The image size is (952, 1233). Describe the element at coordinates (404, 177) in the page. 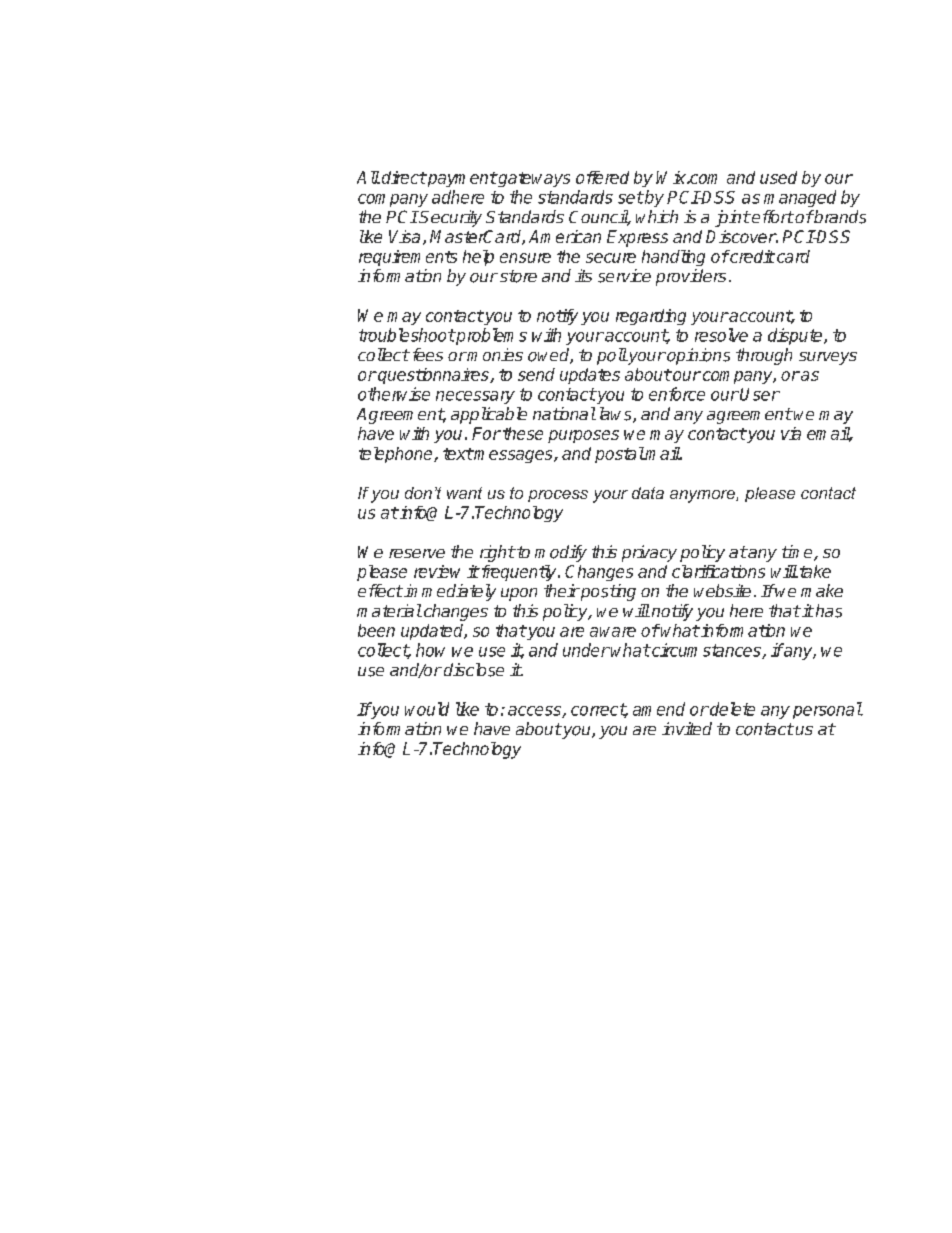

I see `direct` at that location.
